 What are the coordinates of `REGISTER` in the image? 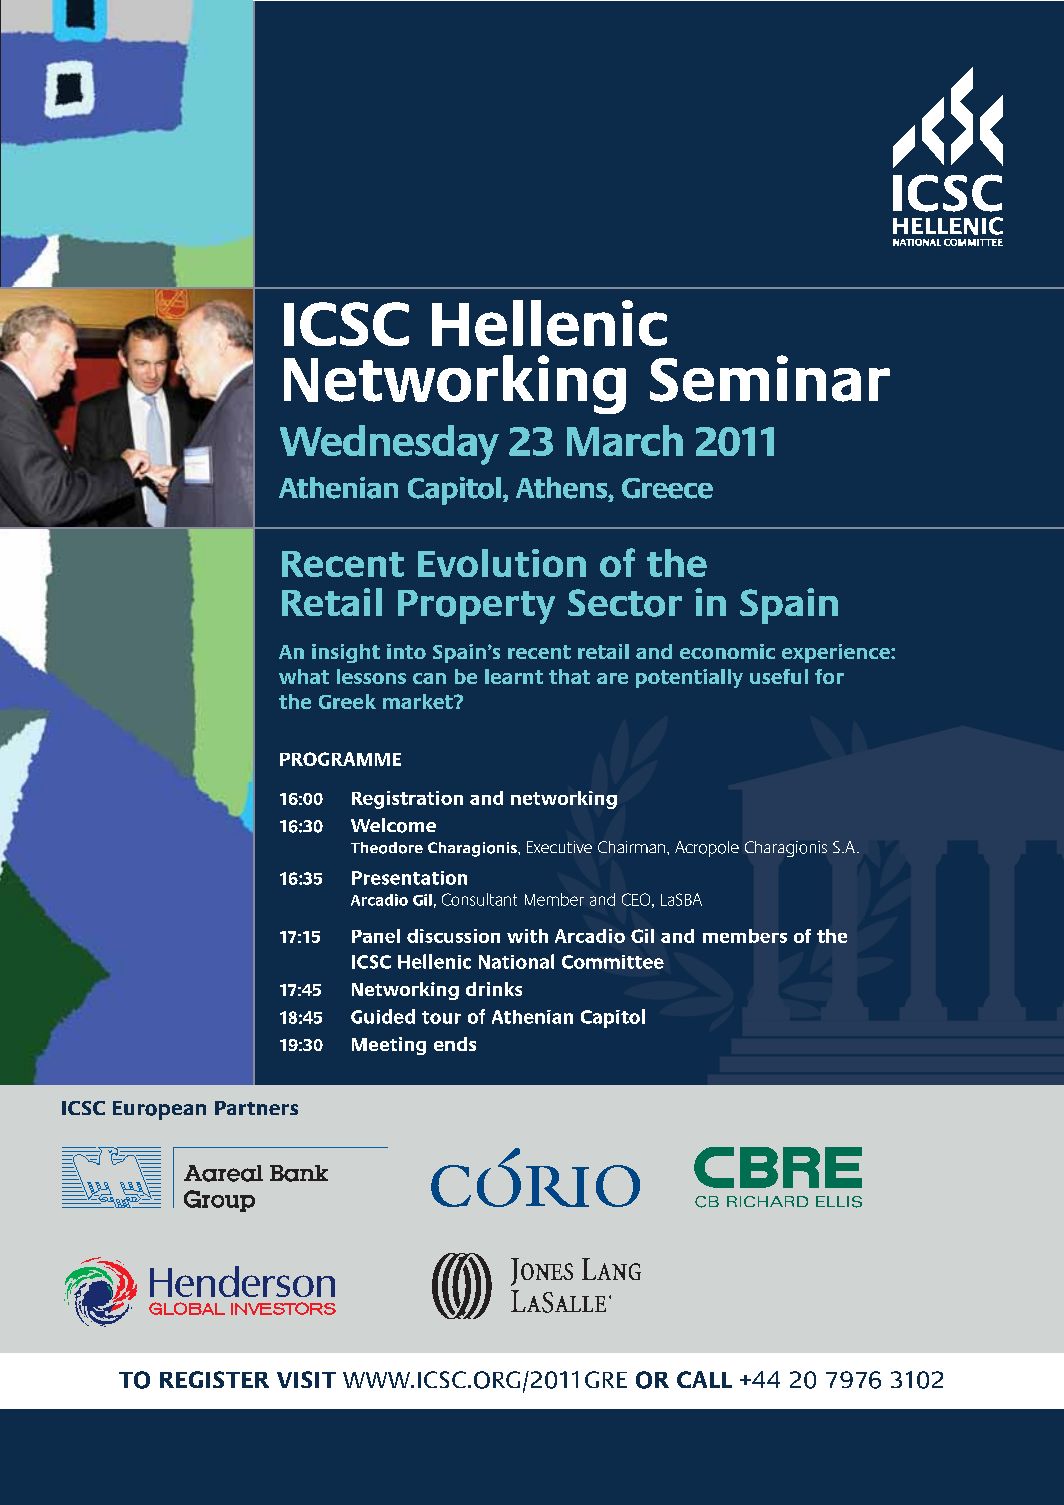 It's located at (214, 1379).
